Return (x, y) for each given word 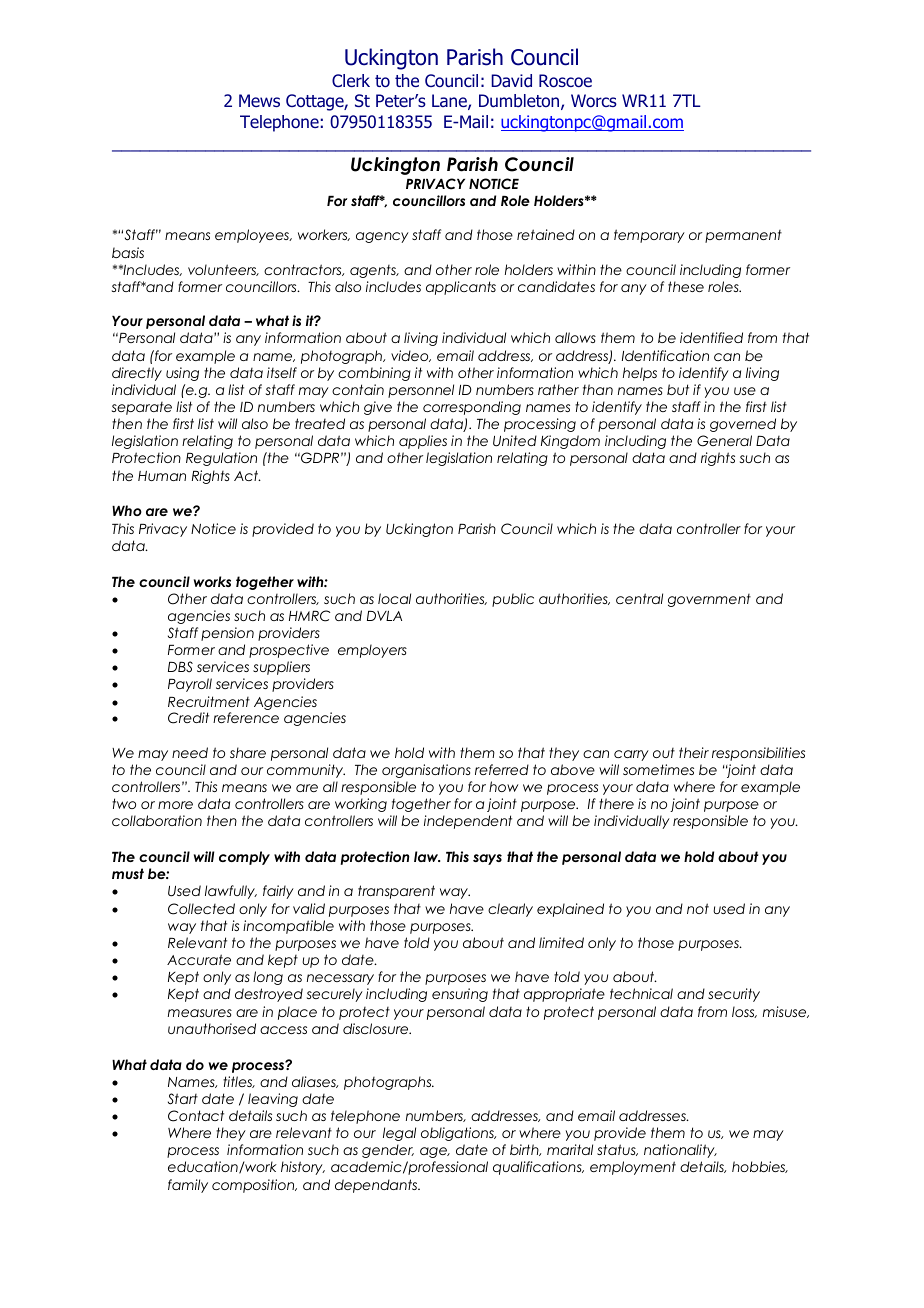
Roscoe (565, 81)
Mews (259, 100)
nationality (680, 1151)
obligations (458, 1134)
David (511, 81)
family (188, 1186)
